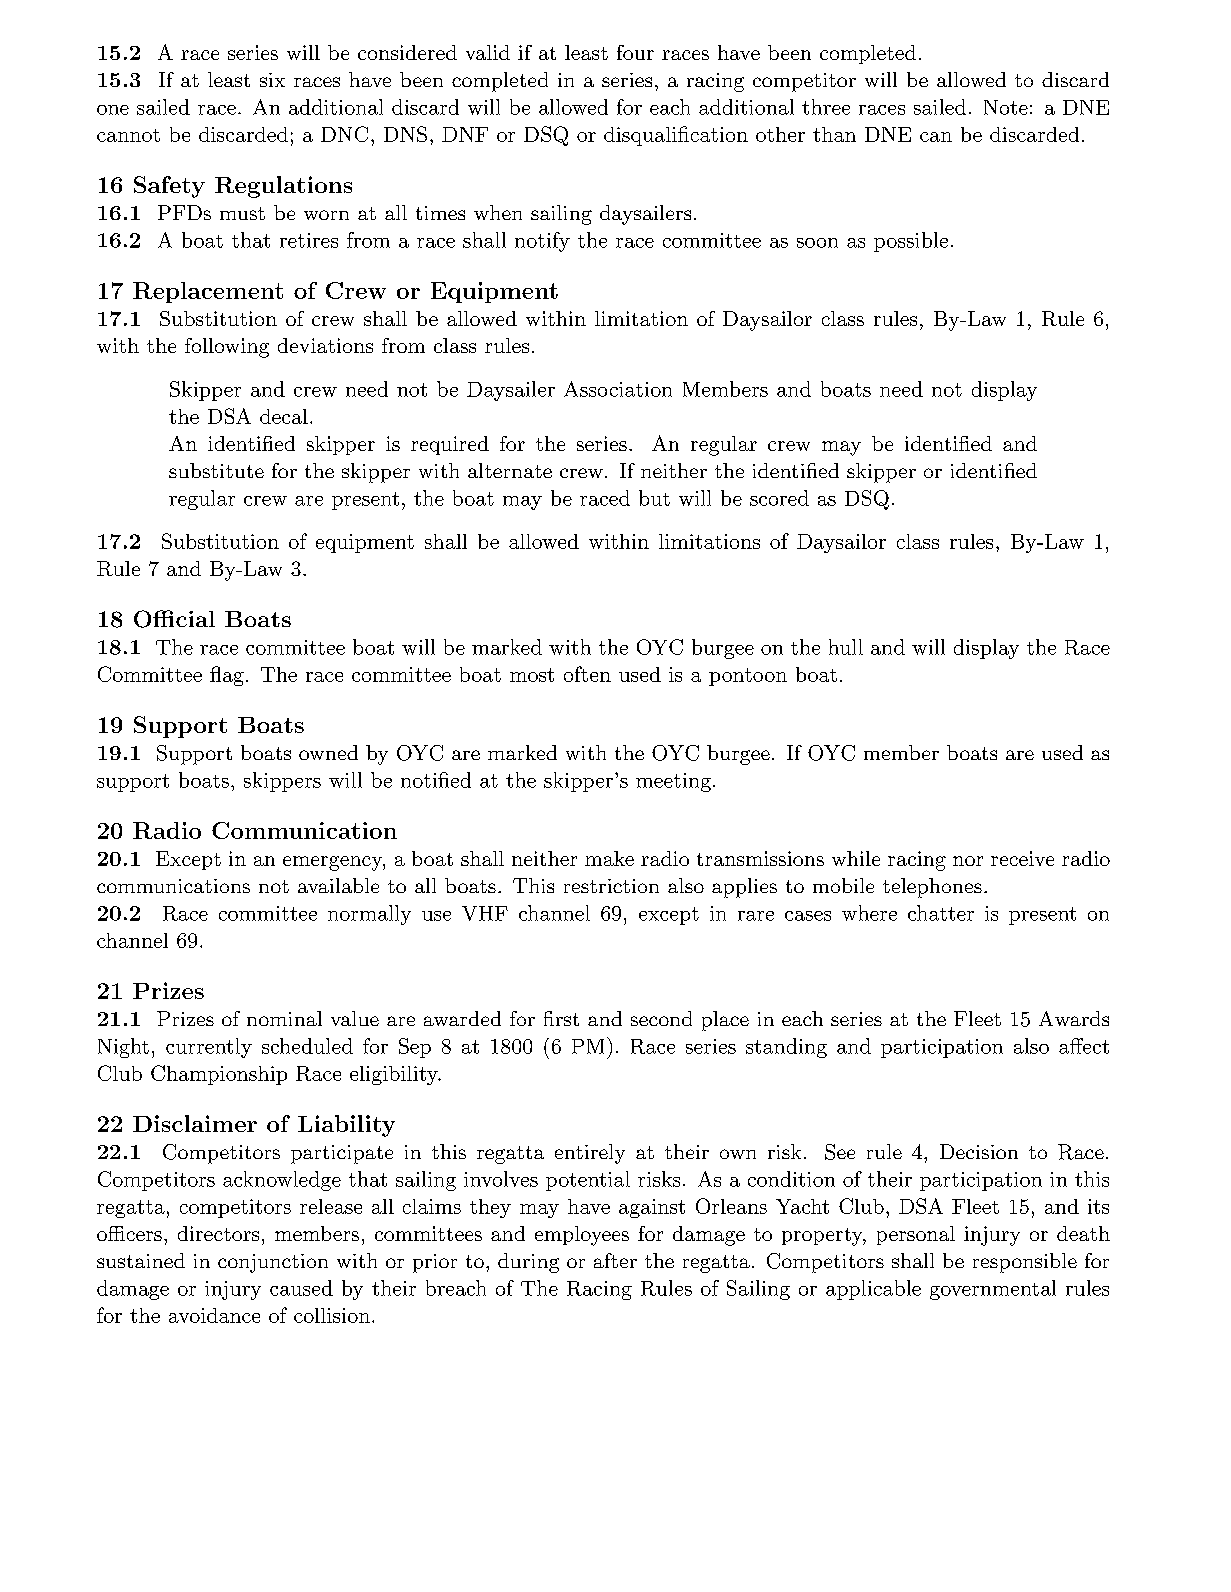  I want to click on after, so click(615, 1260).
